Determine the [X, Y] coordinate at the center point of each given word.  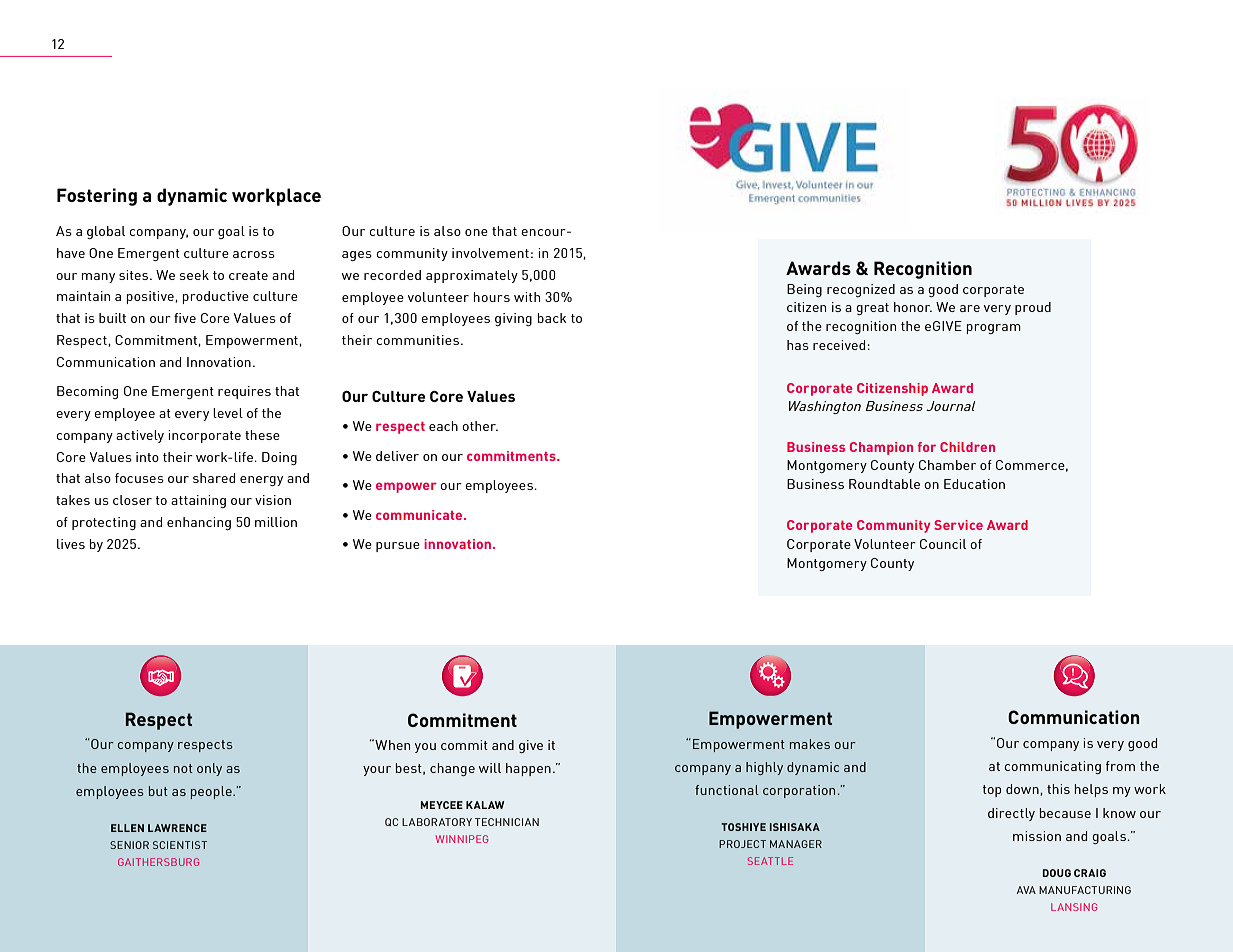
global [106, 232]
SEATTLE [770, 861]
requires [244, 392]
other [480, 426]
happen [528, 769]
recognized [861, 290]
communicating [1052, 767]
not [183, 768]
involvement [490, 253]
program [994, 329]
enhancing [199, 523]
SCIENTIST [180, 845]
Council [943, 544]
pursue [398, 547]
